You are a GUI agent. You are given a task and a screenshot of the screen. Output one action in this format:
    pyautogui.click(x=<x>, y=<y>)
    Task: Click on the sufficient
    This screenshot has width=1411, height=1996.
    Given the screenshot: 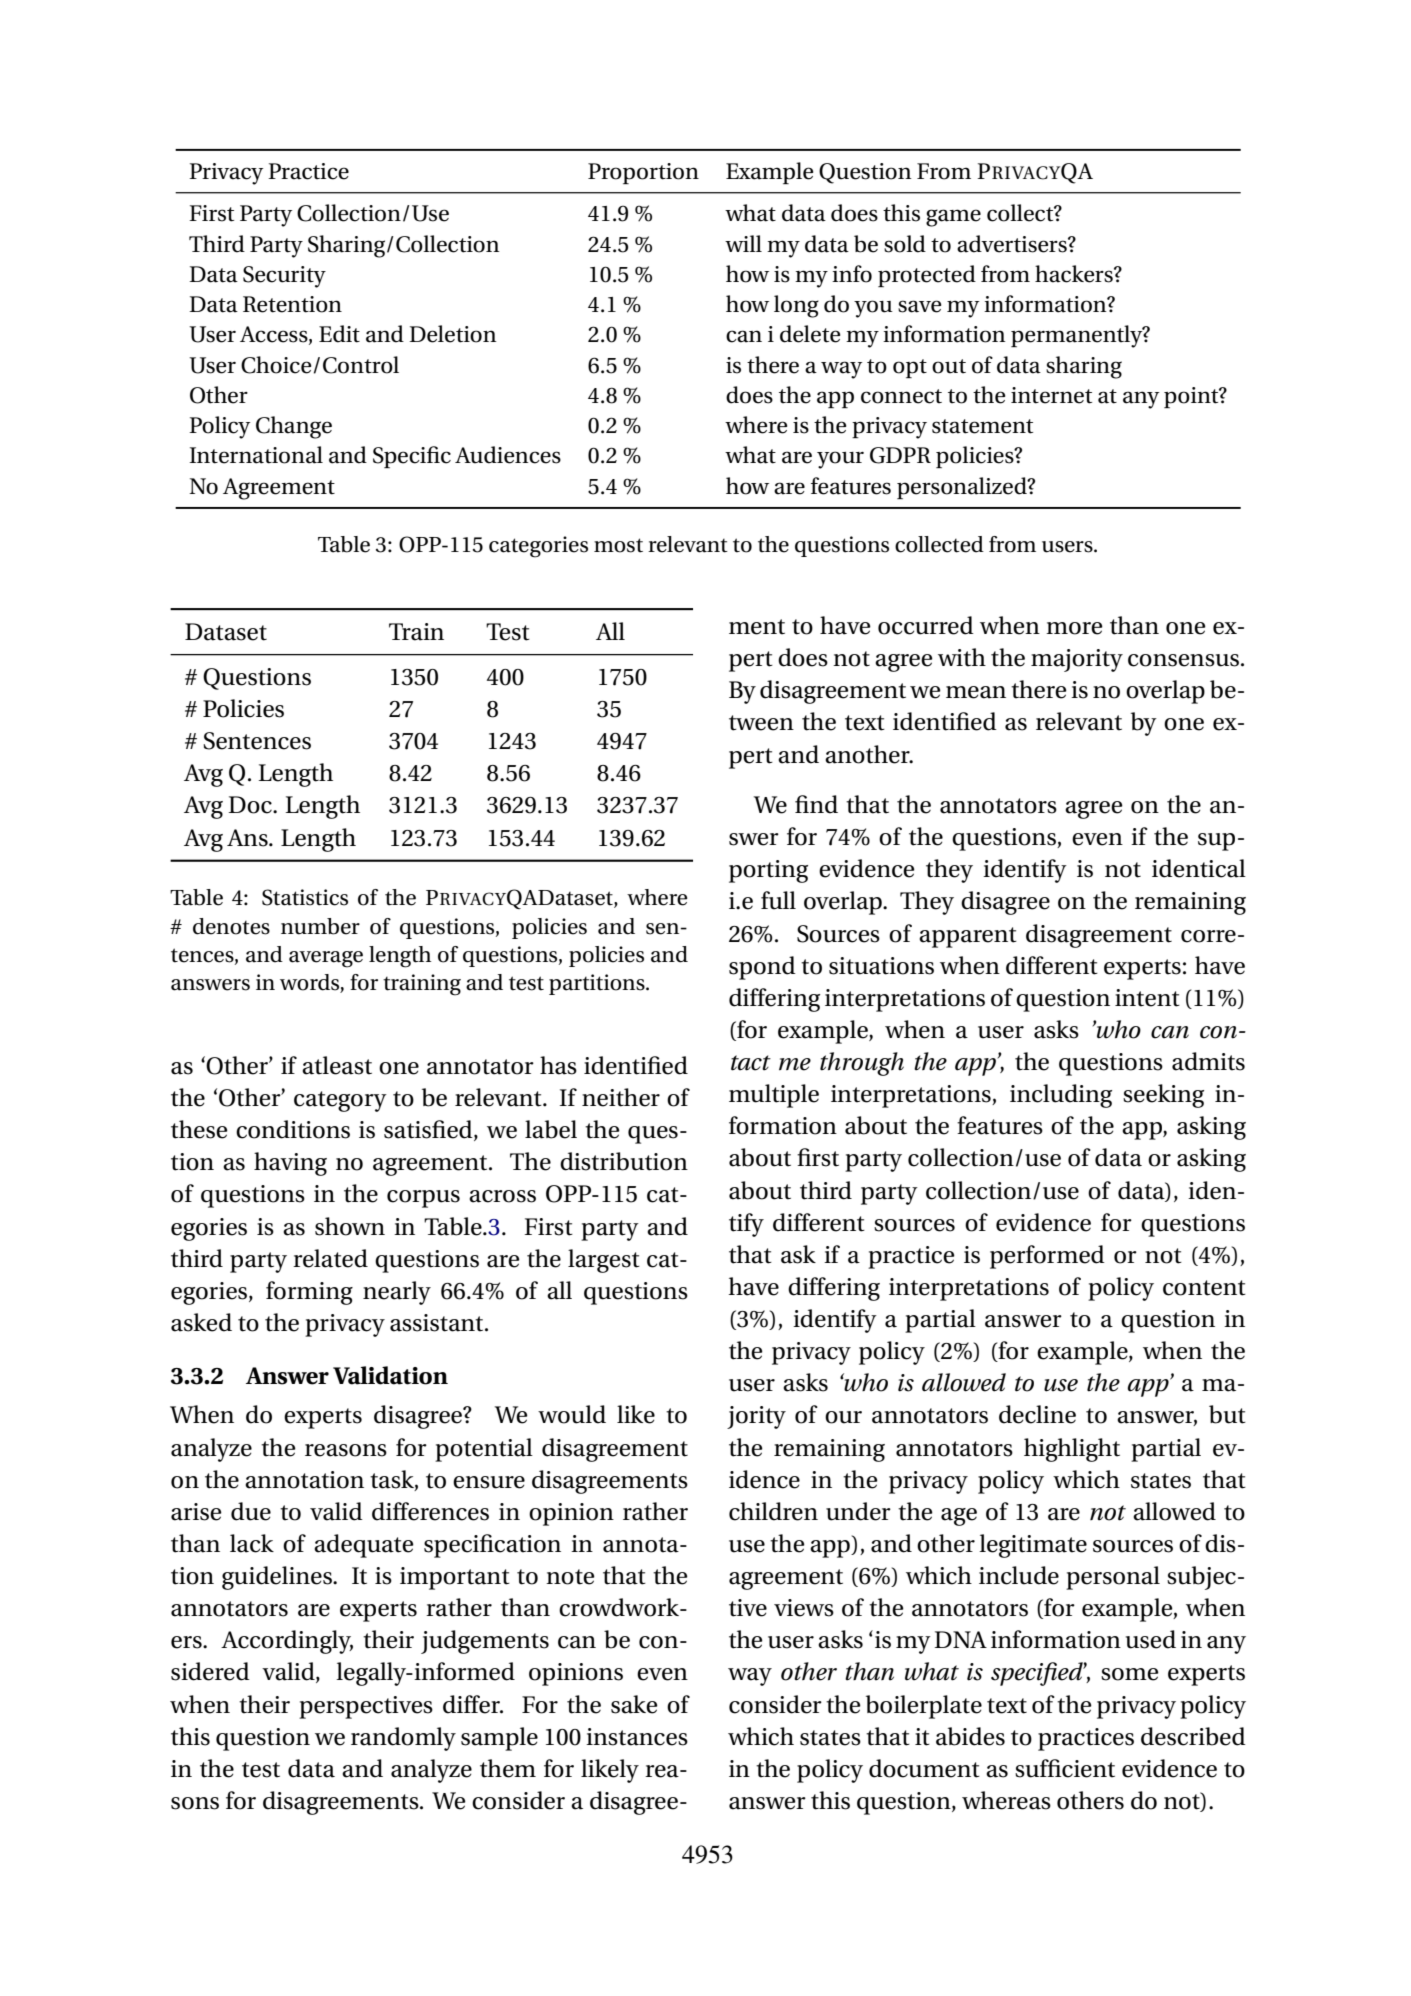 What is the action you would take?
    pyautogui.click(x=1065, y=1768)
